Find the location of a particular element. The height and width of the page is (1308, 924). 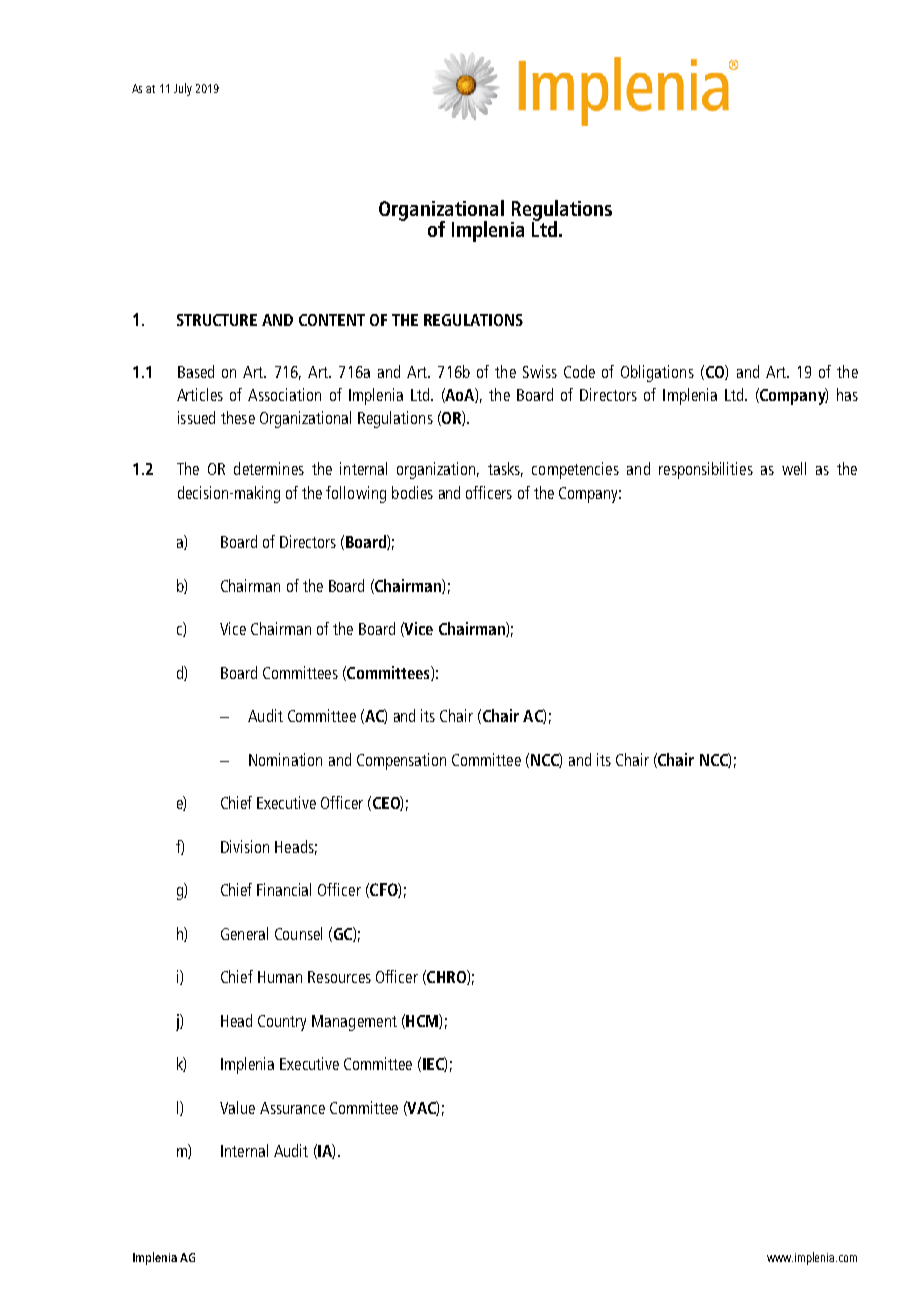

Obligations is located at coordinates (657, 373).
